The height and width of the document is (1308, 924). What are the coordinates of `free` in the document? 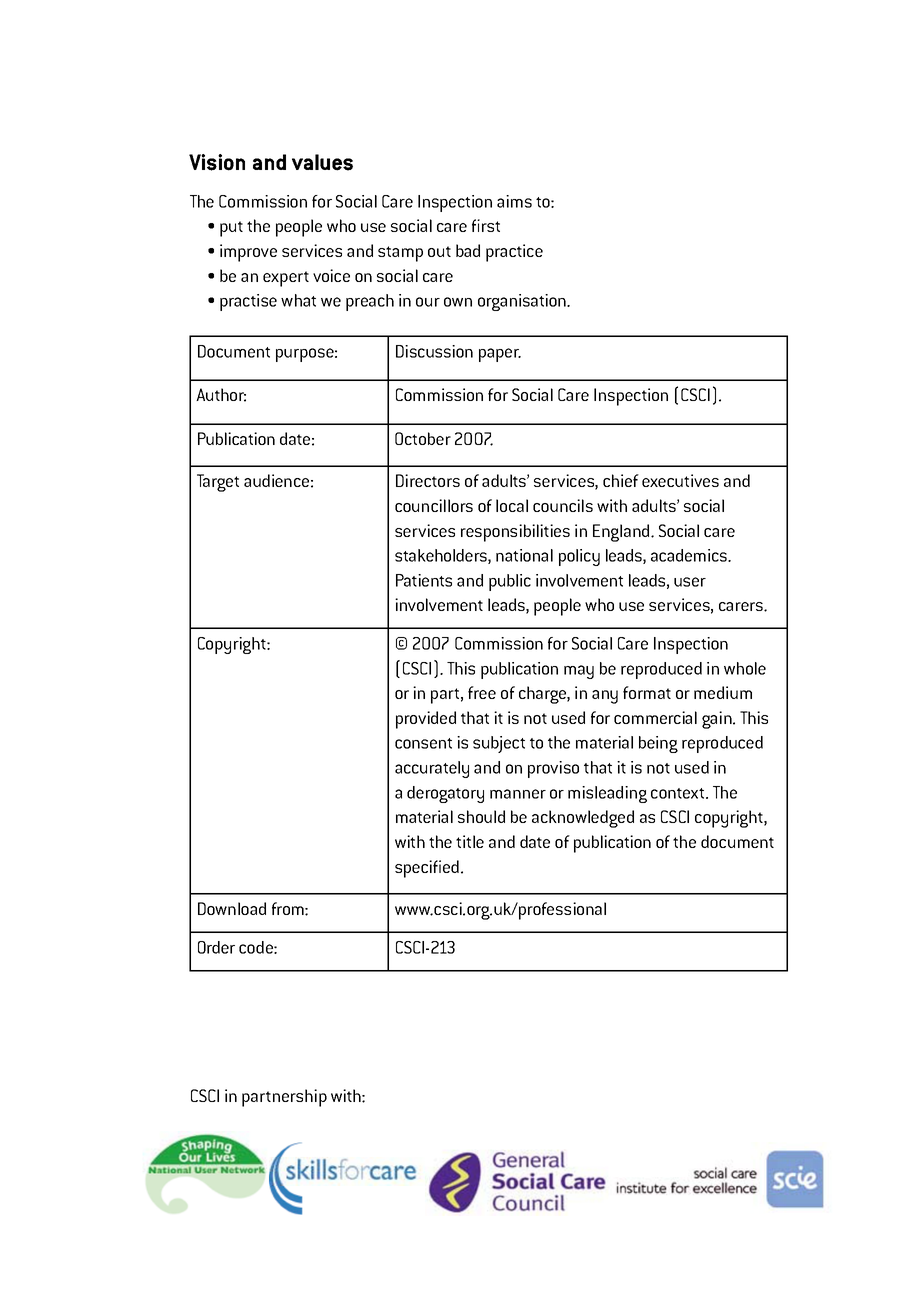 It's located at (482, 692).
